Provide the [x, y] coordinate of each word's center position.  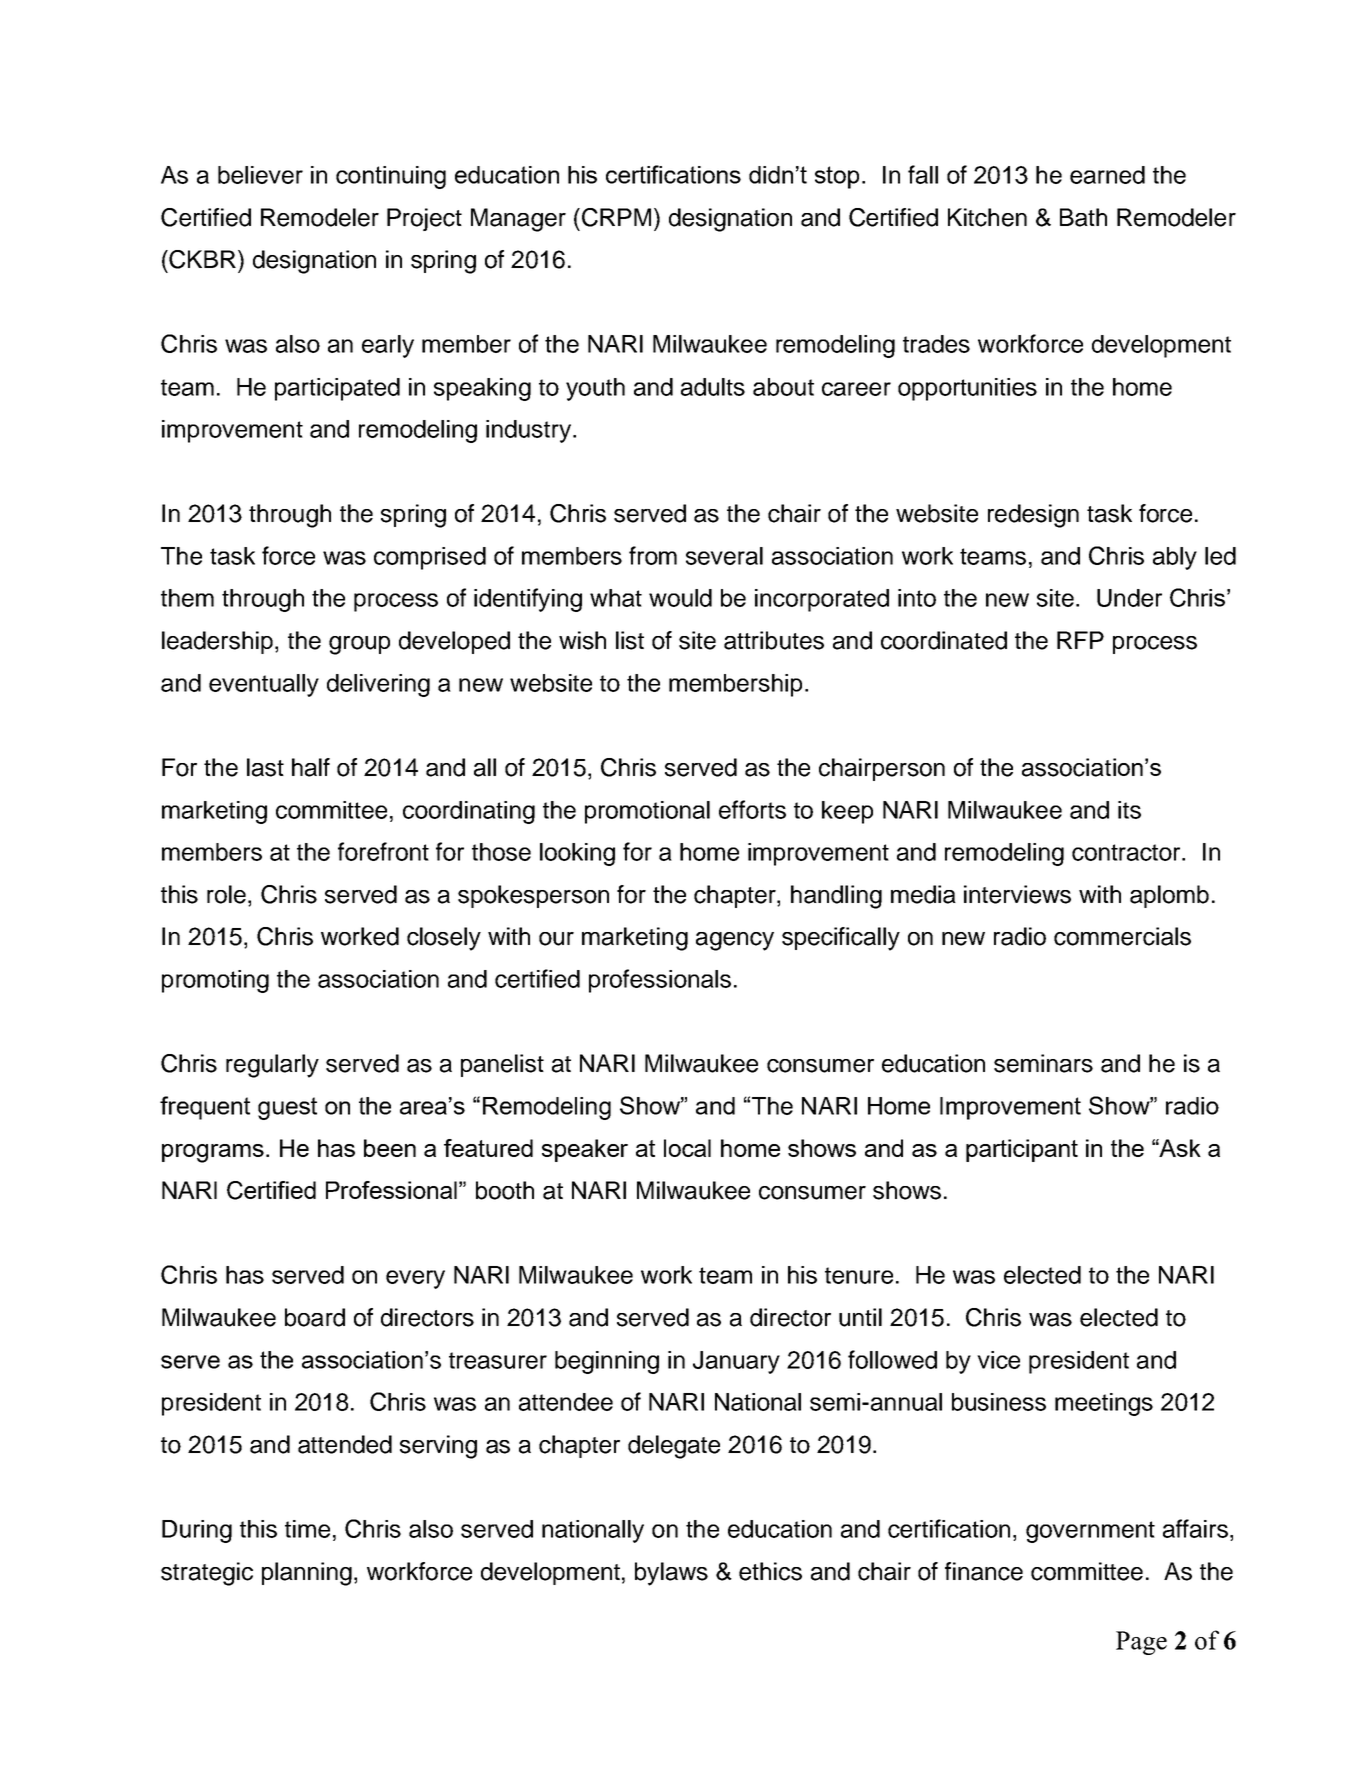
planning [307, 1574]
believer [260, 175]
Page [1141, 1643]
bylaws [671, 1574]
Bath [1083, 217]
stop [837, 177]
